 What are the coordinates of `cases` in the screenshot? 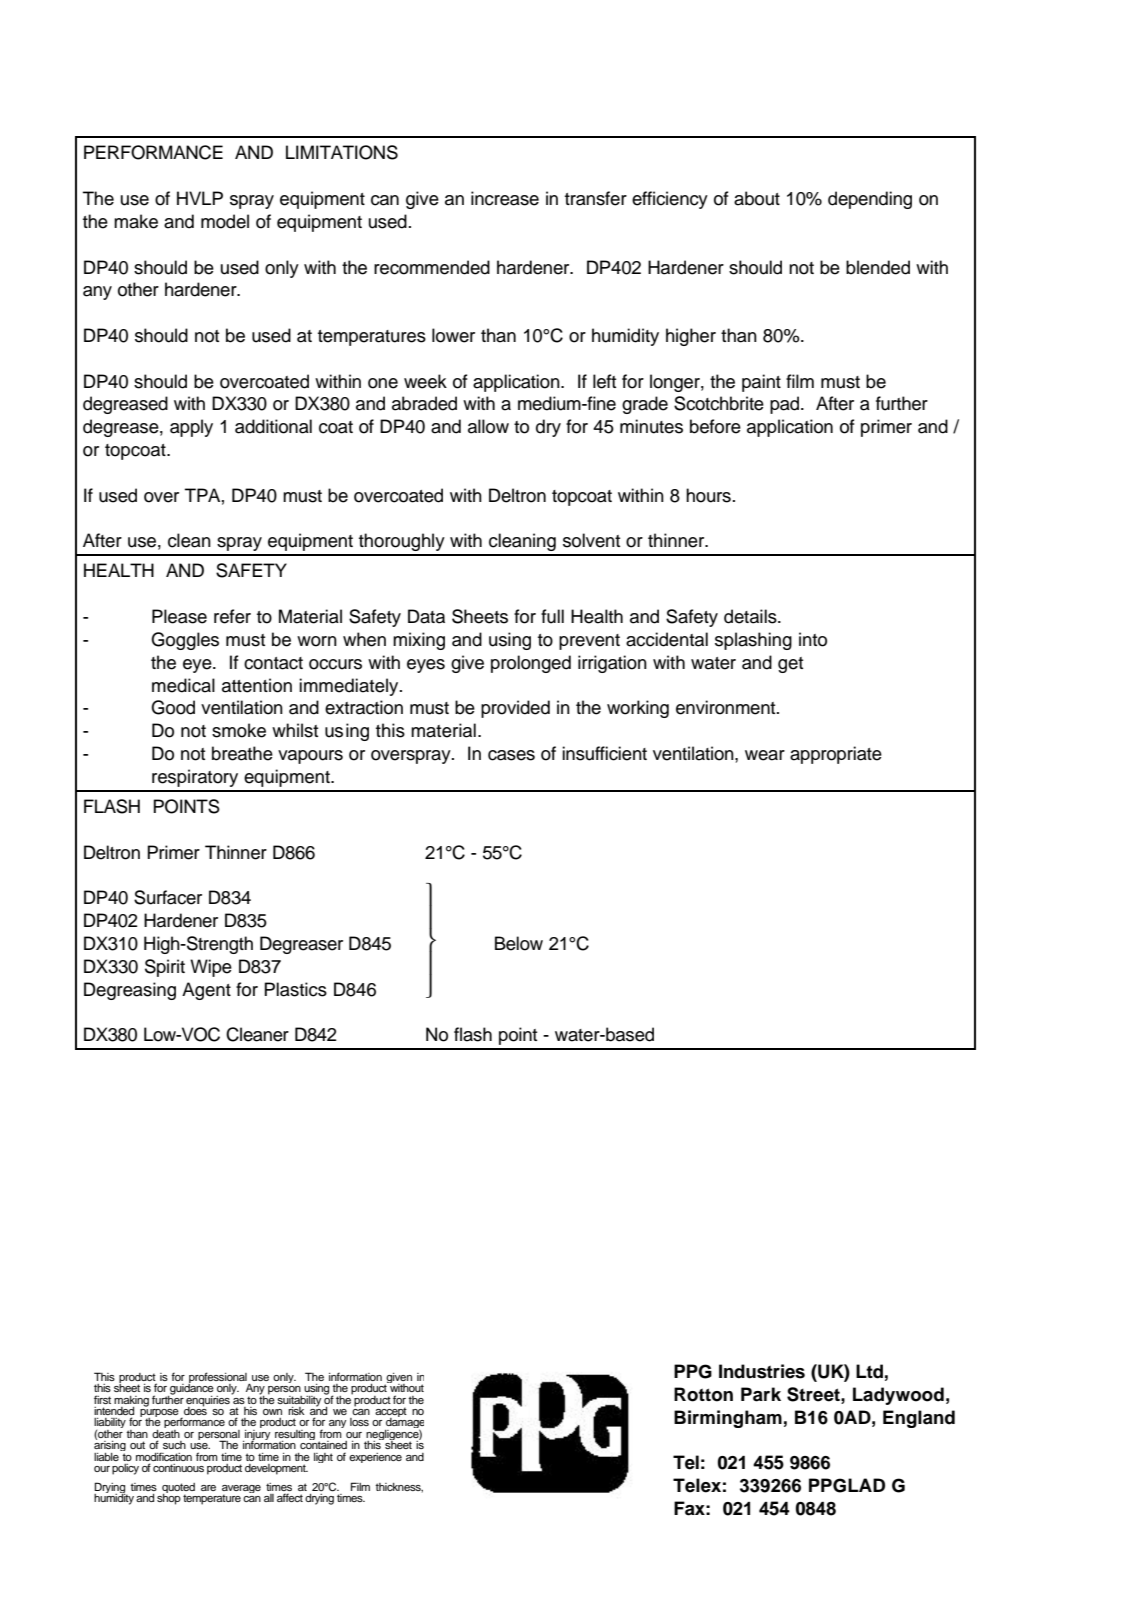 It's located at (511, 755).
